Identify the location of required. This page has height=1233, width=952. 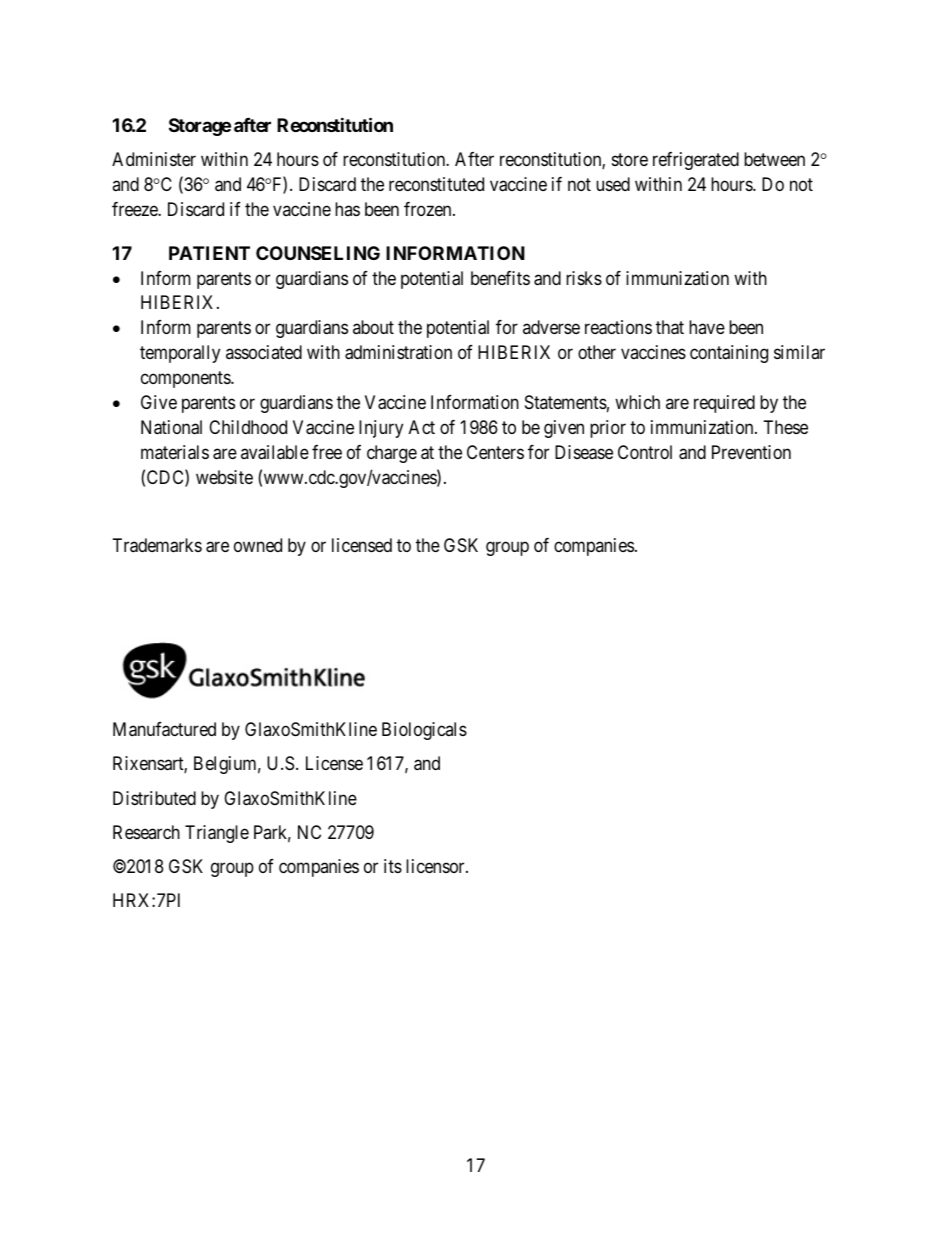
(724, 404).
